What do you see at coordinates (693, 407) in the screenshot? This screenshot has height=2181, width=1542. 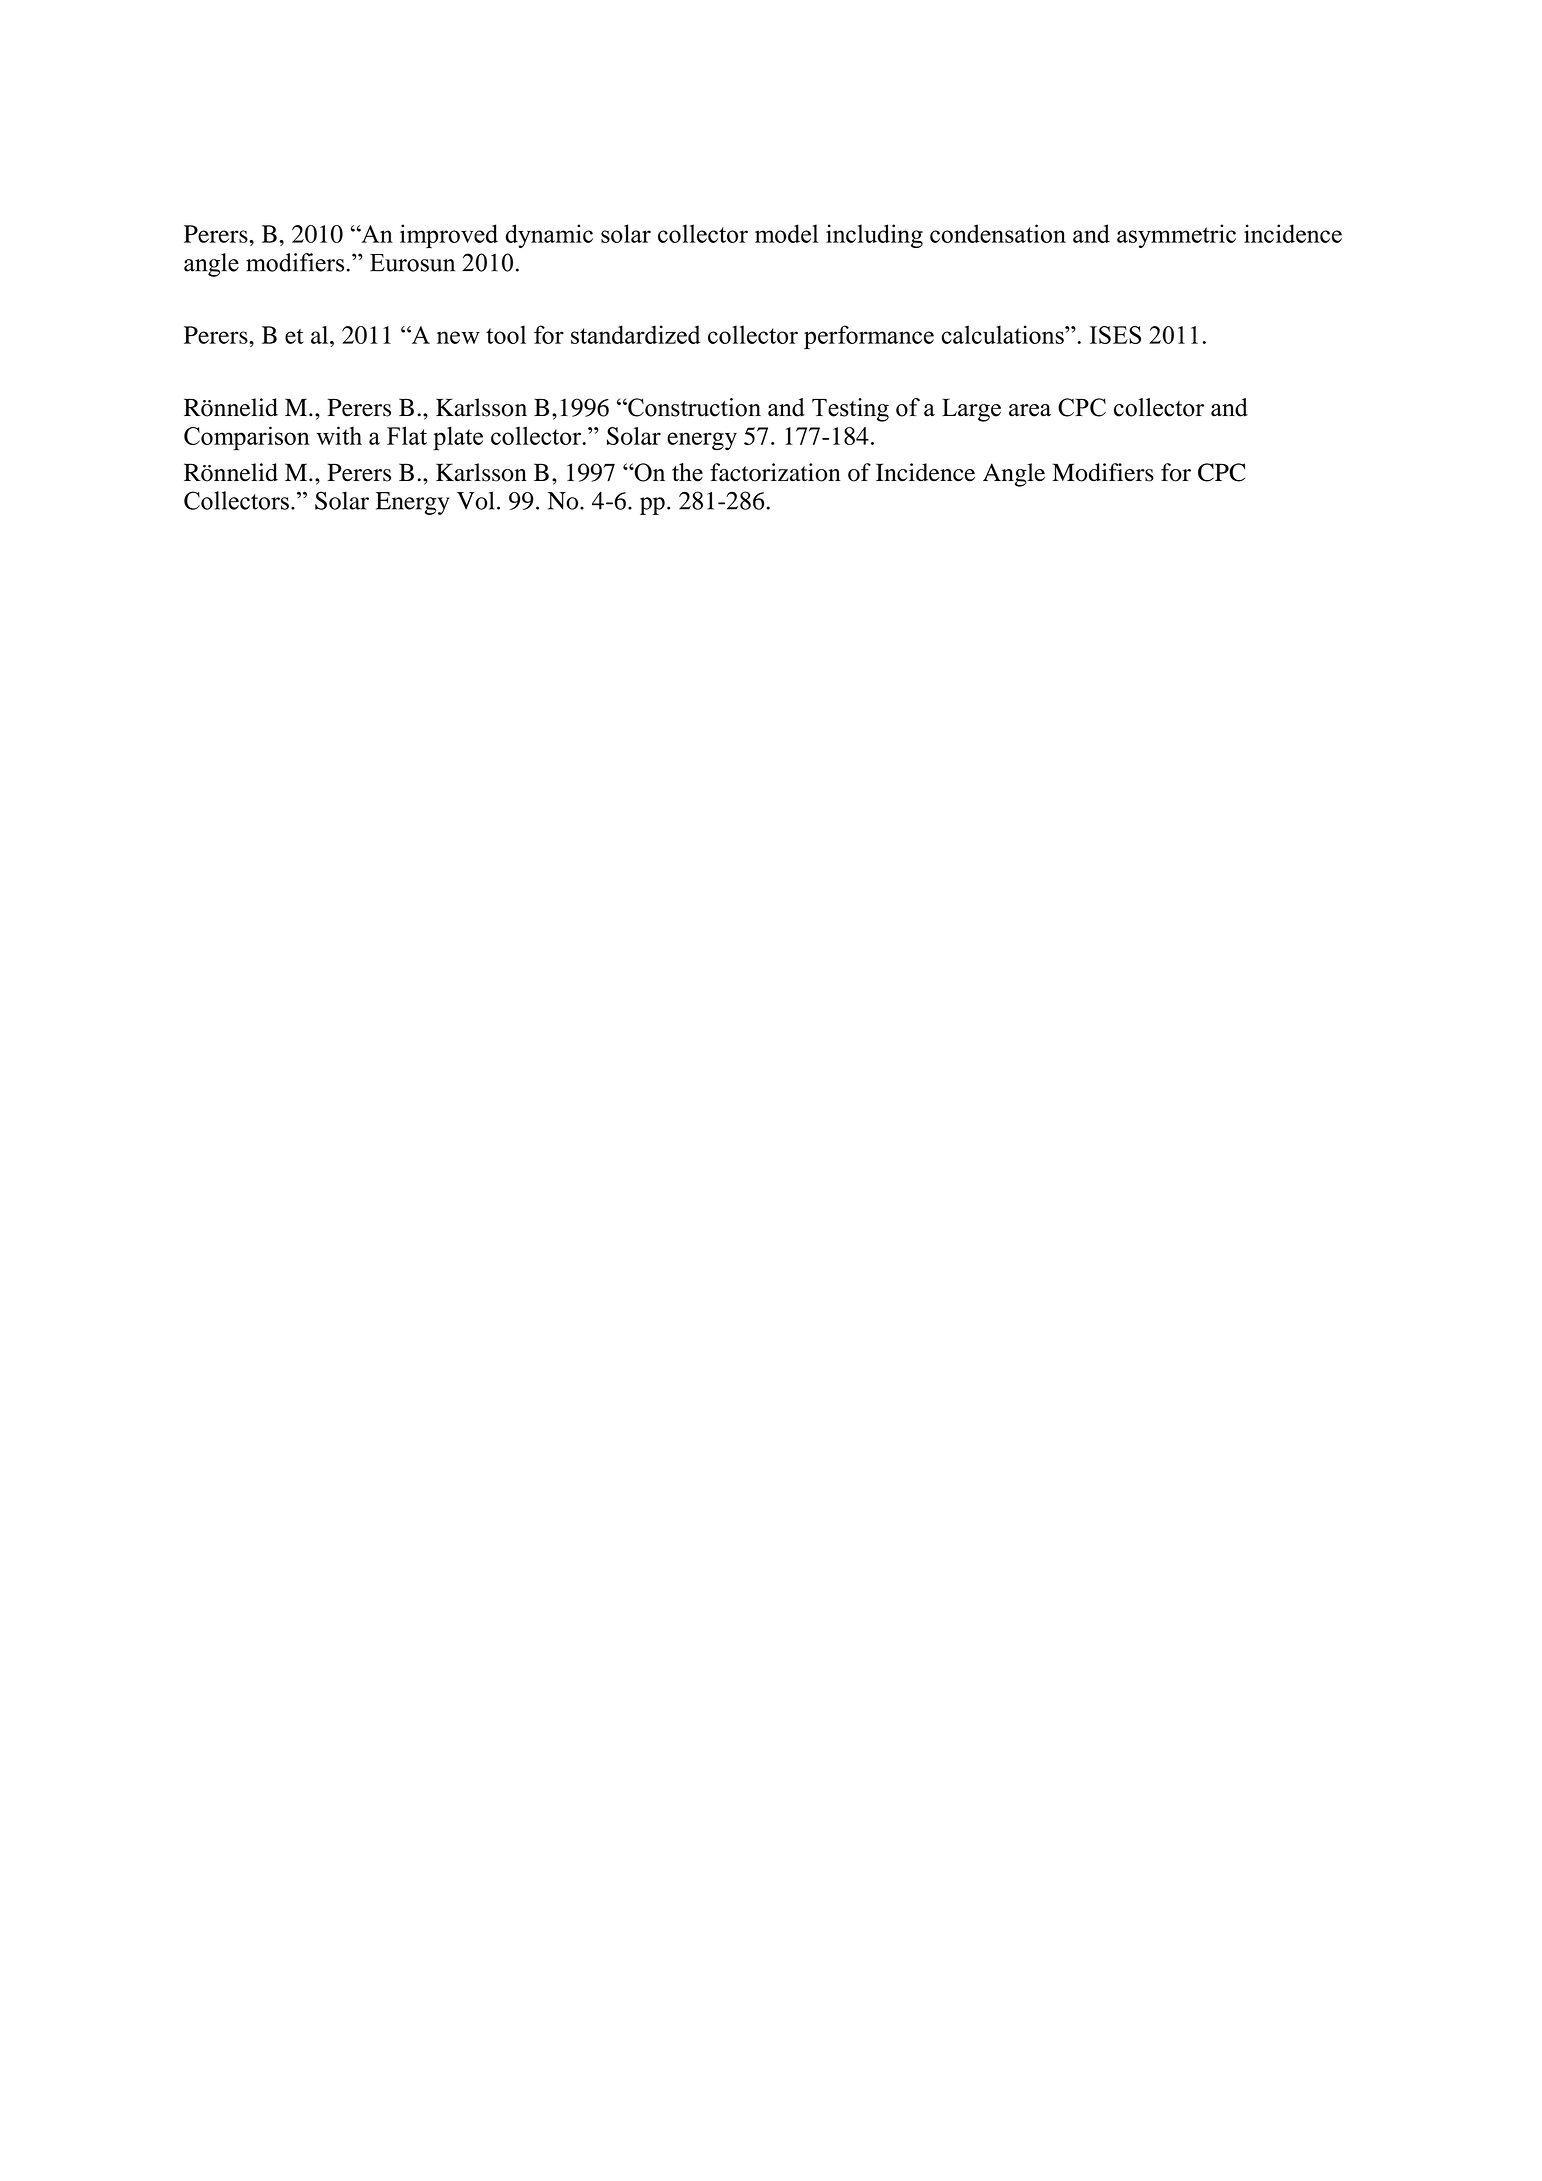 I see `Construction` at bounding box center [693, 407].
